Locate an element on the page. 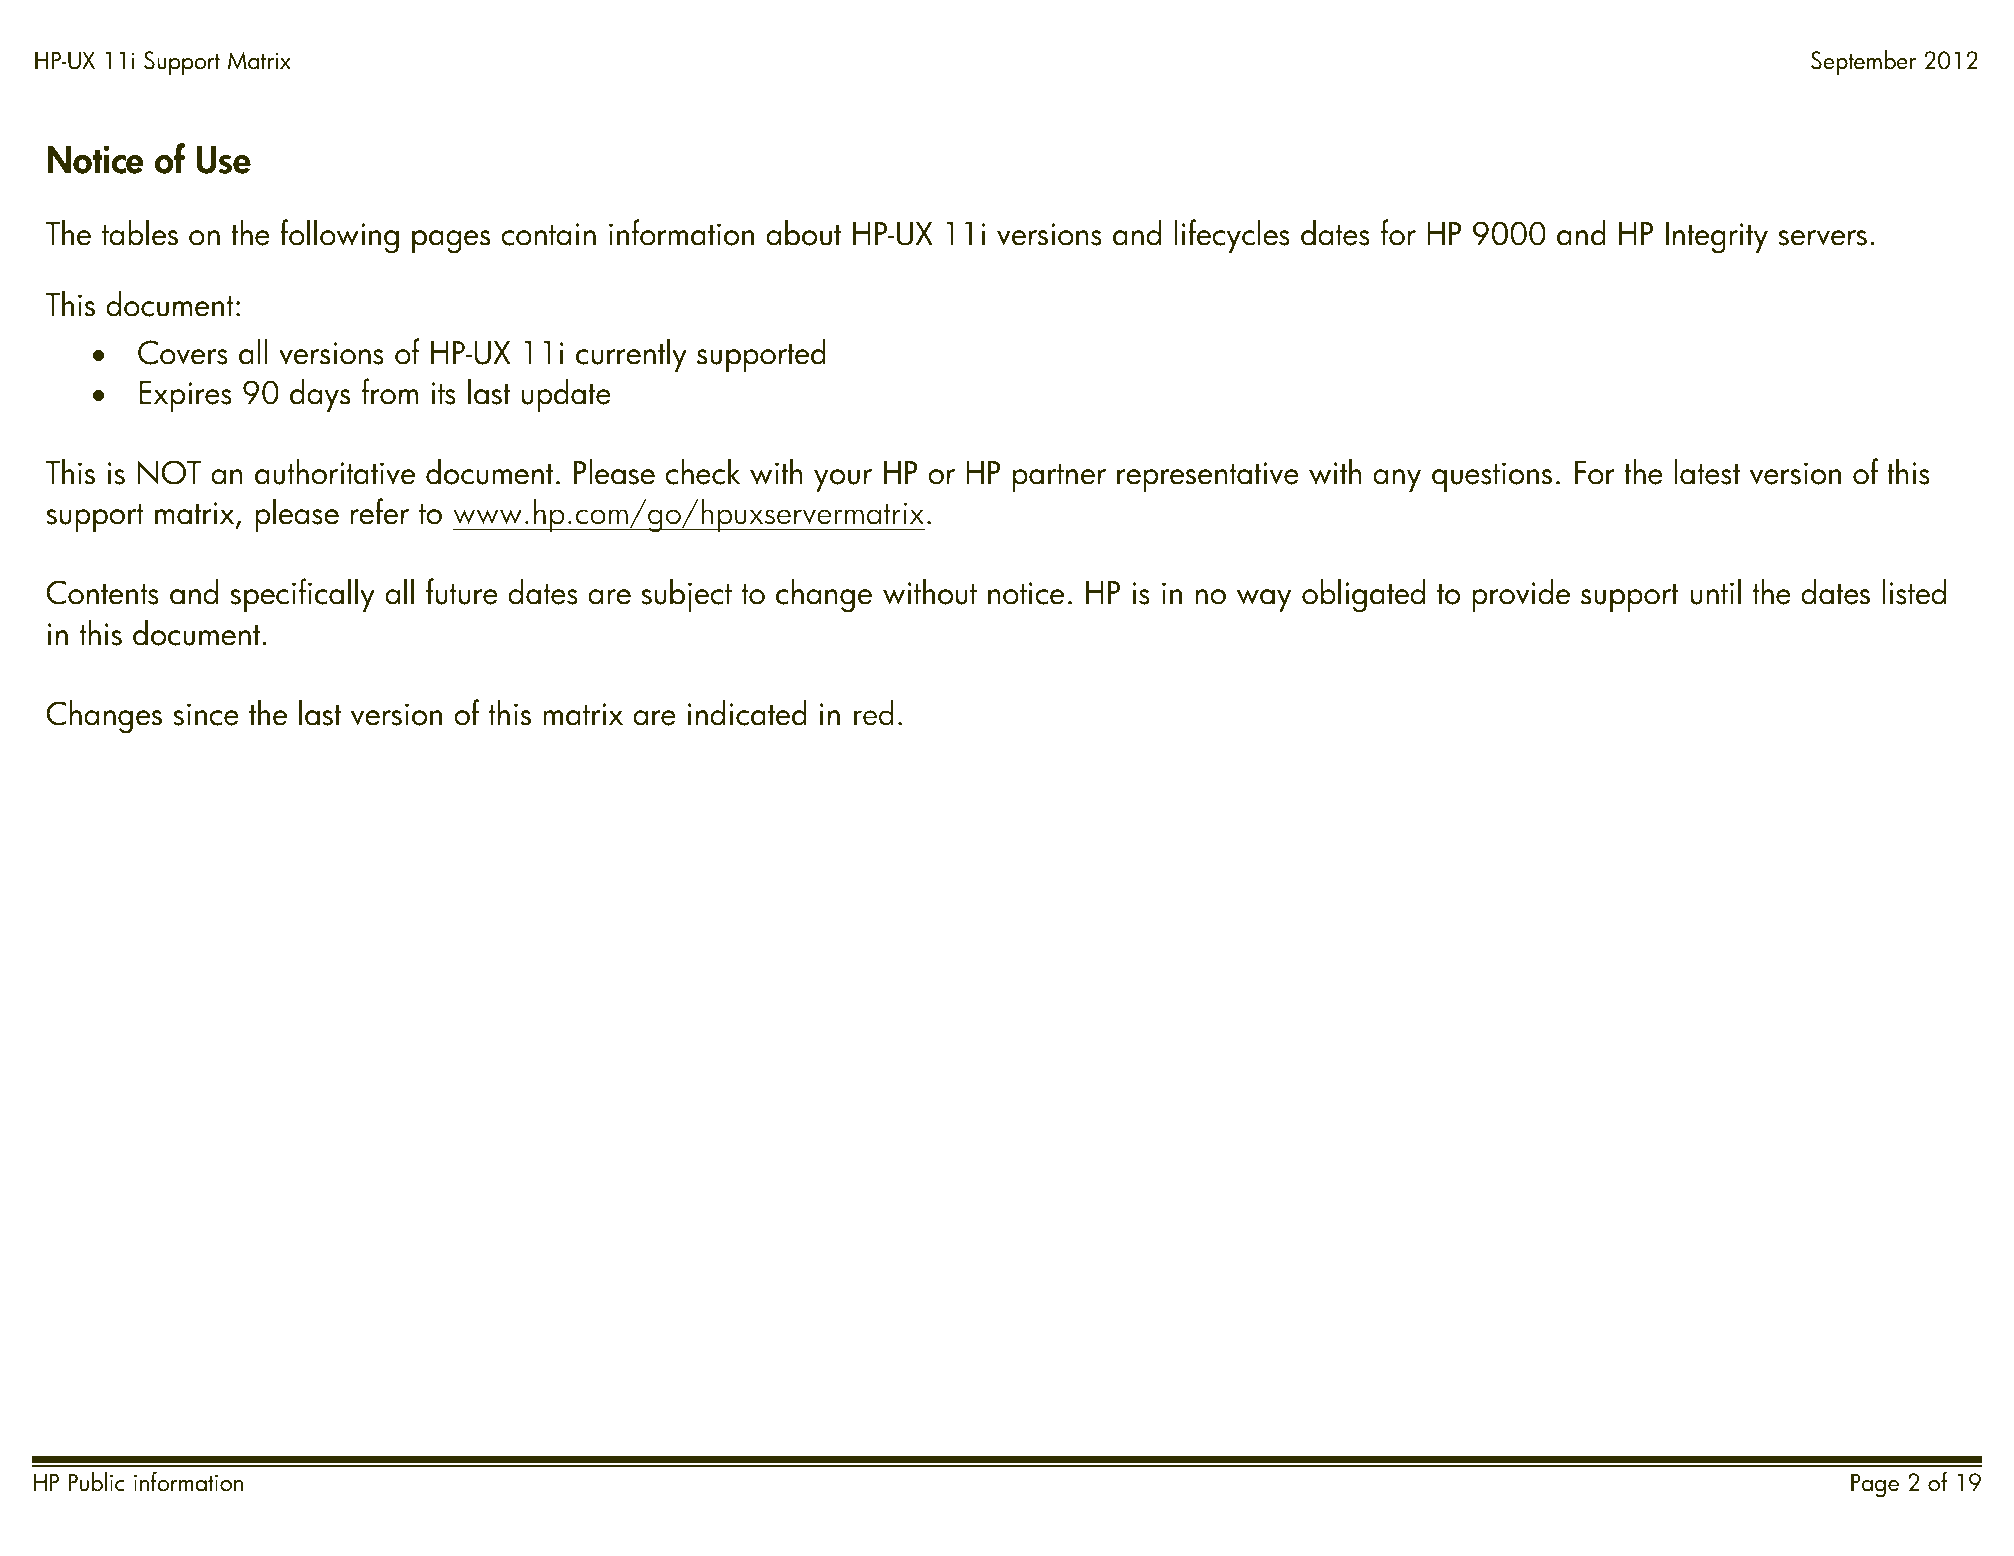 Image resolution: width=2014 pixels, height=1556 pixels. red is located at coordinates (874, 713).
